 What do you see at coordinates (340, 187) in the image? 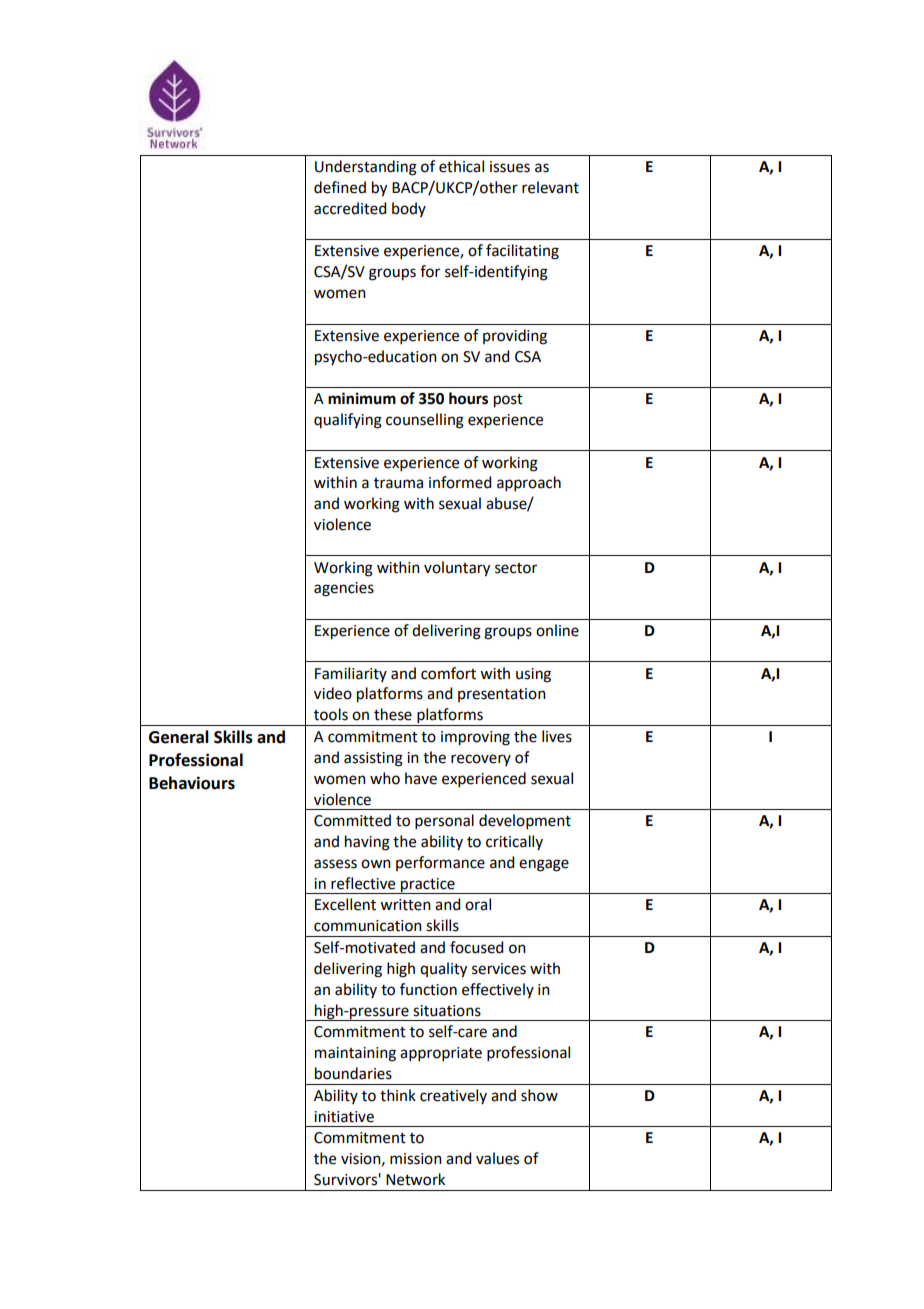
I see `defined` at bounding box center [340, 187].
